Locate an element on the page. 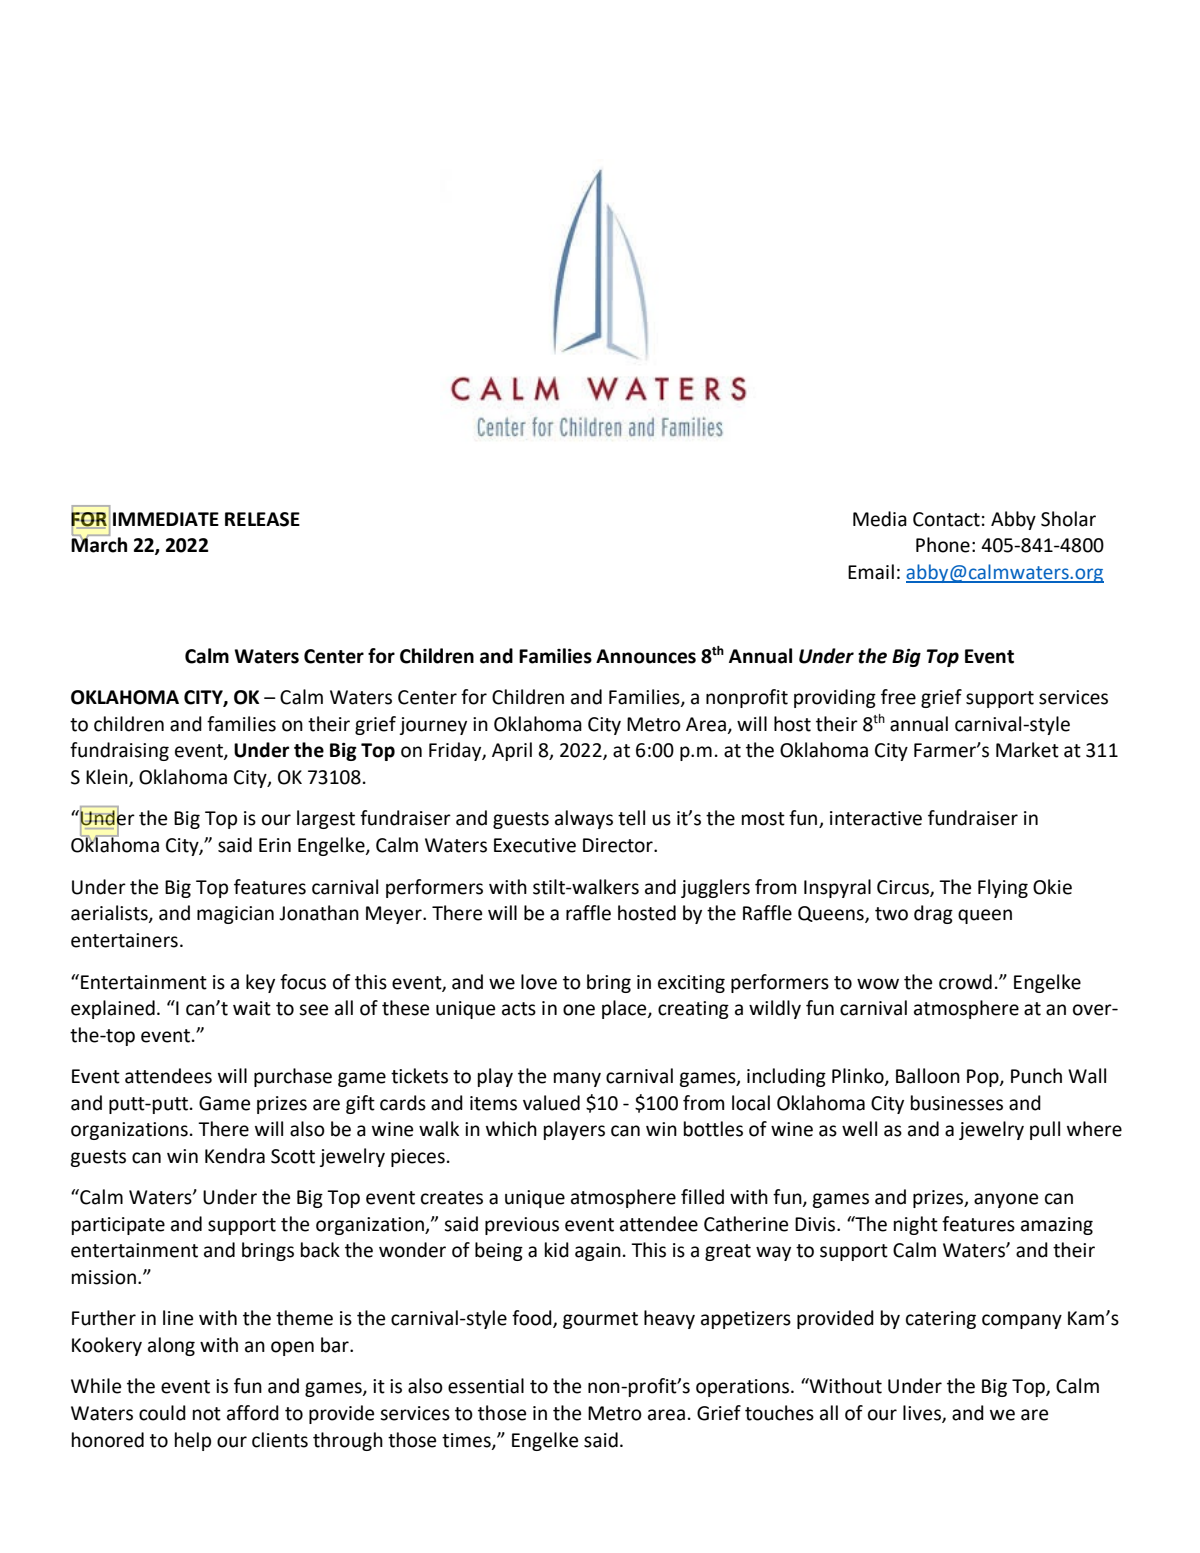 The height and width of the page is (1553, 1200). Announces is located at coordinates (646, 656).
